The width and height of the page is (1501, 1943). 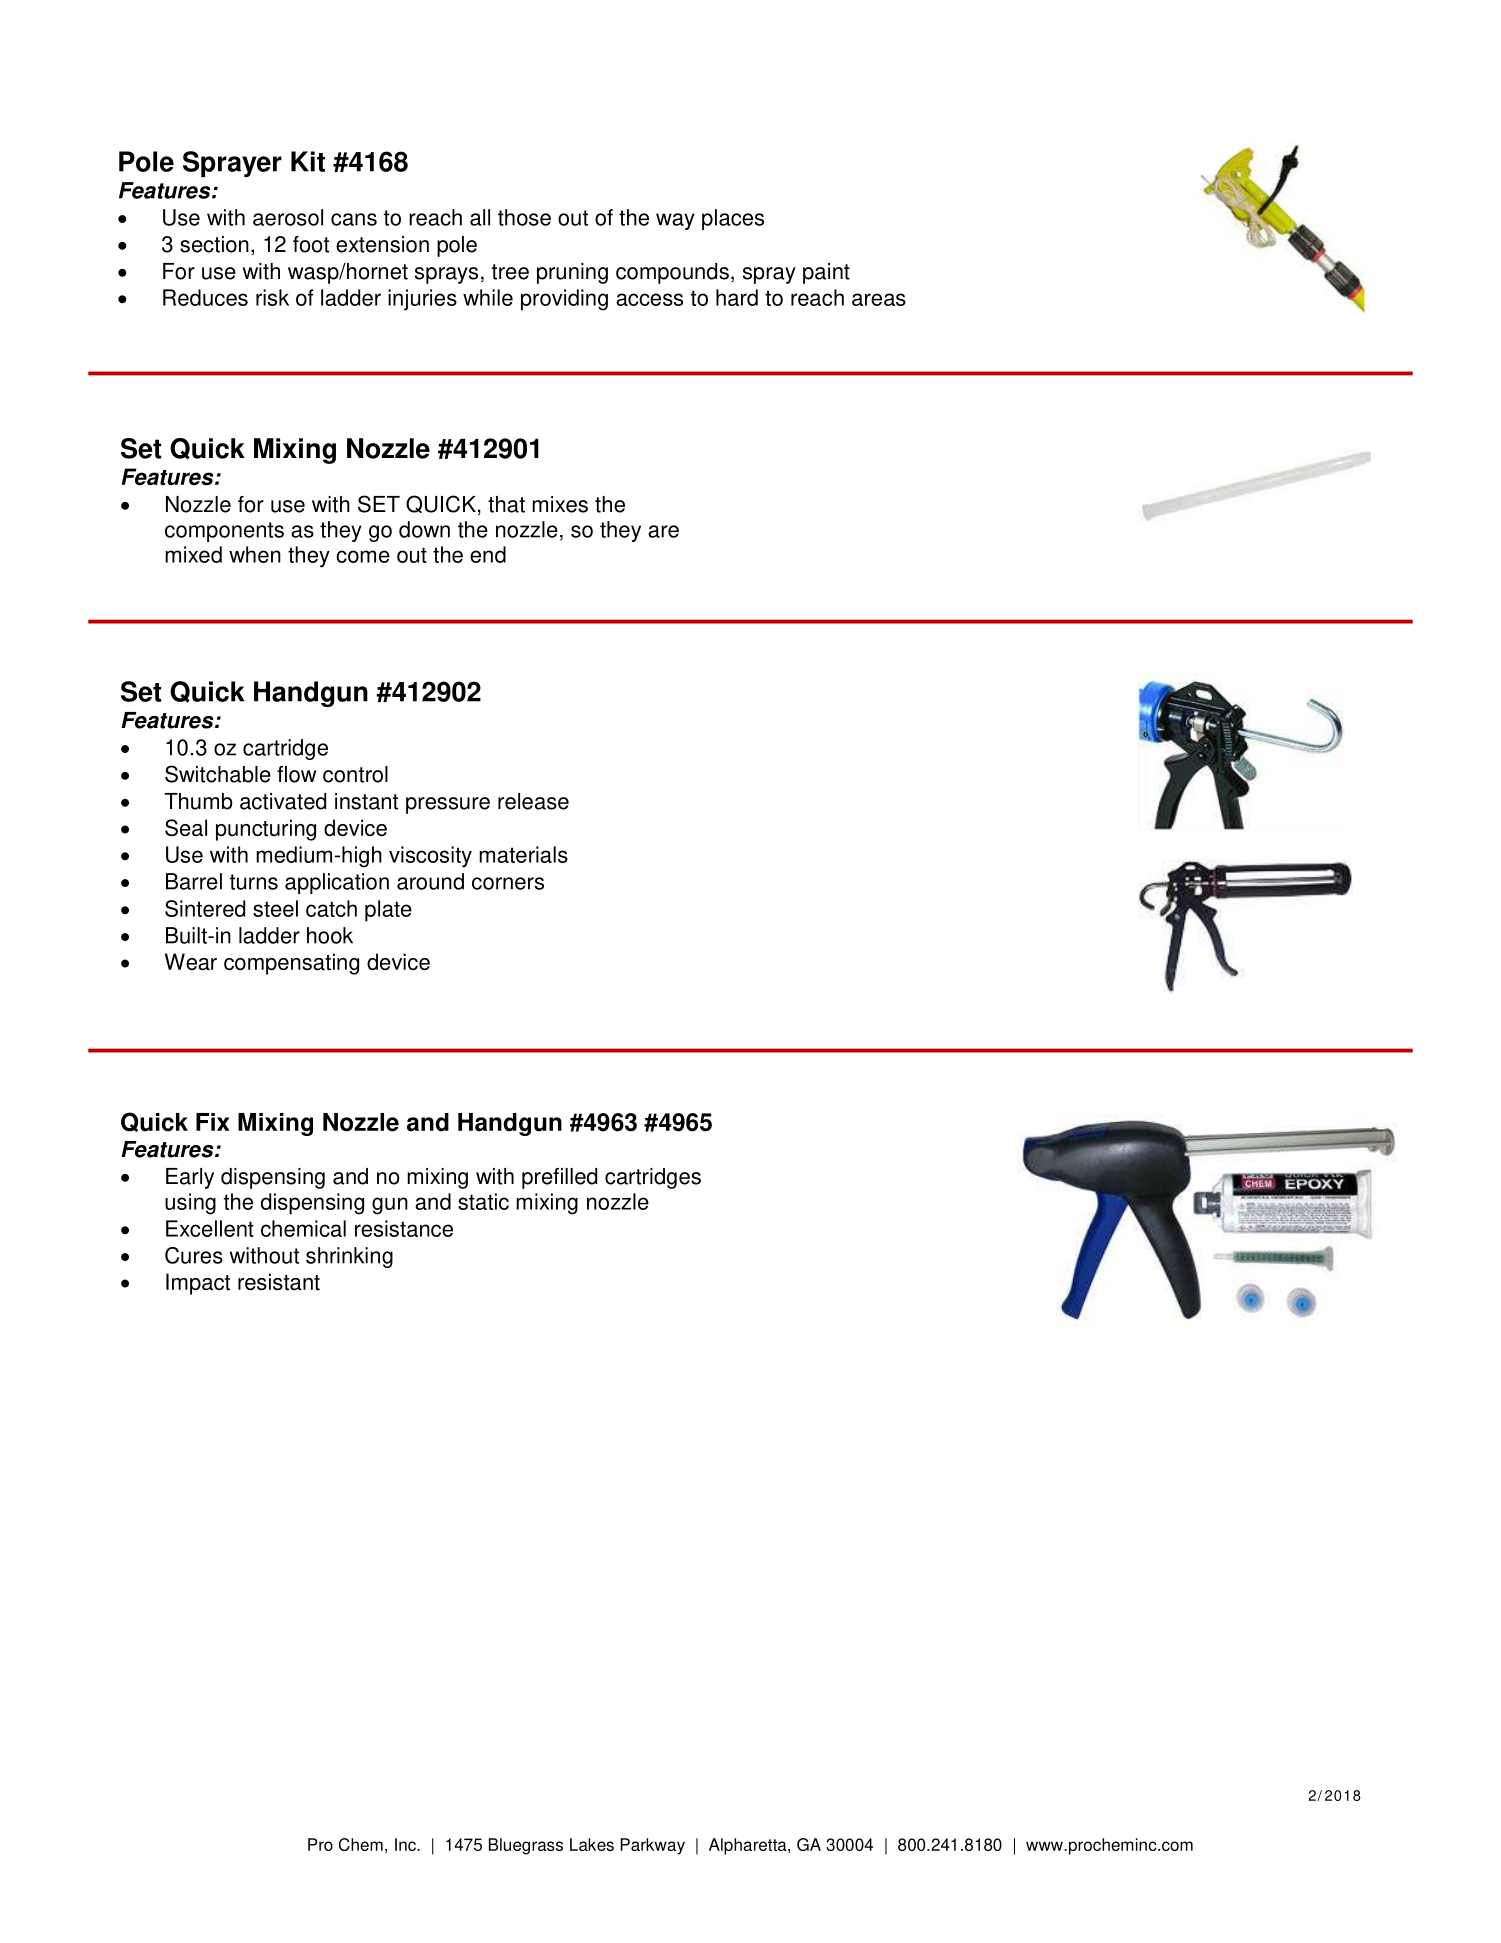 What do you see at coordinates (560, 504) in the page?
I see `mixes` at bounding box center [560, 504].
